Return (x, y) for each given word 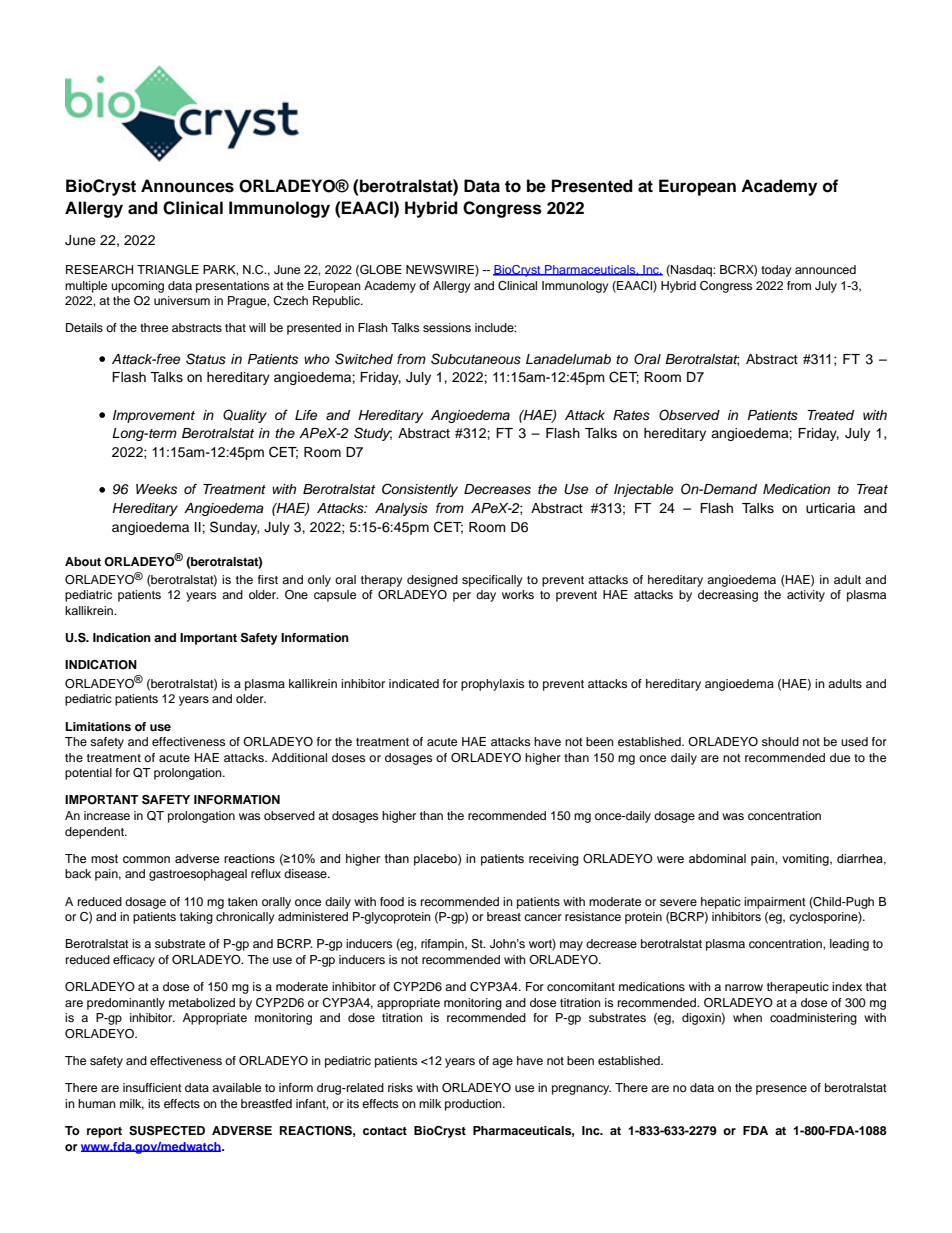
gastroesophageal (198, 875)
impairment (775, 903)
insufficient (152, 1087)
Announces (187, 186)
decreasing (728, 596)
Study (373, 434)
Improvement (154, 416)
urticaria (830, 508)
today (776, 271)
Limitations (98, 726)
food (392, 901)
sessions (447, 327)
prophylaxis (492, 685)
